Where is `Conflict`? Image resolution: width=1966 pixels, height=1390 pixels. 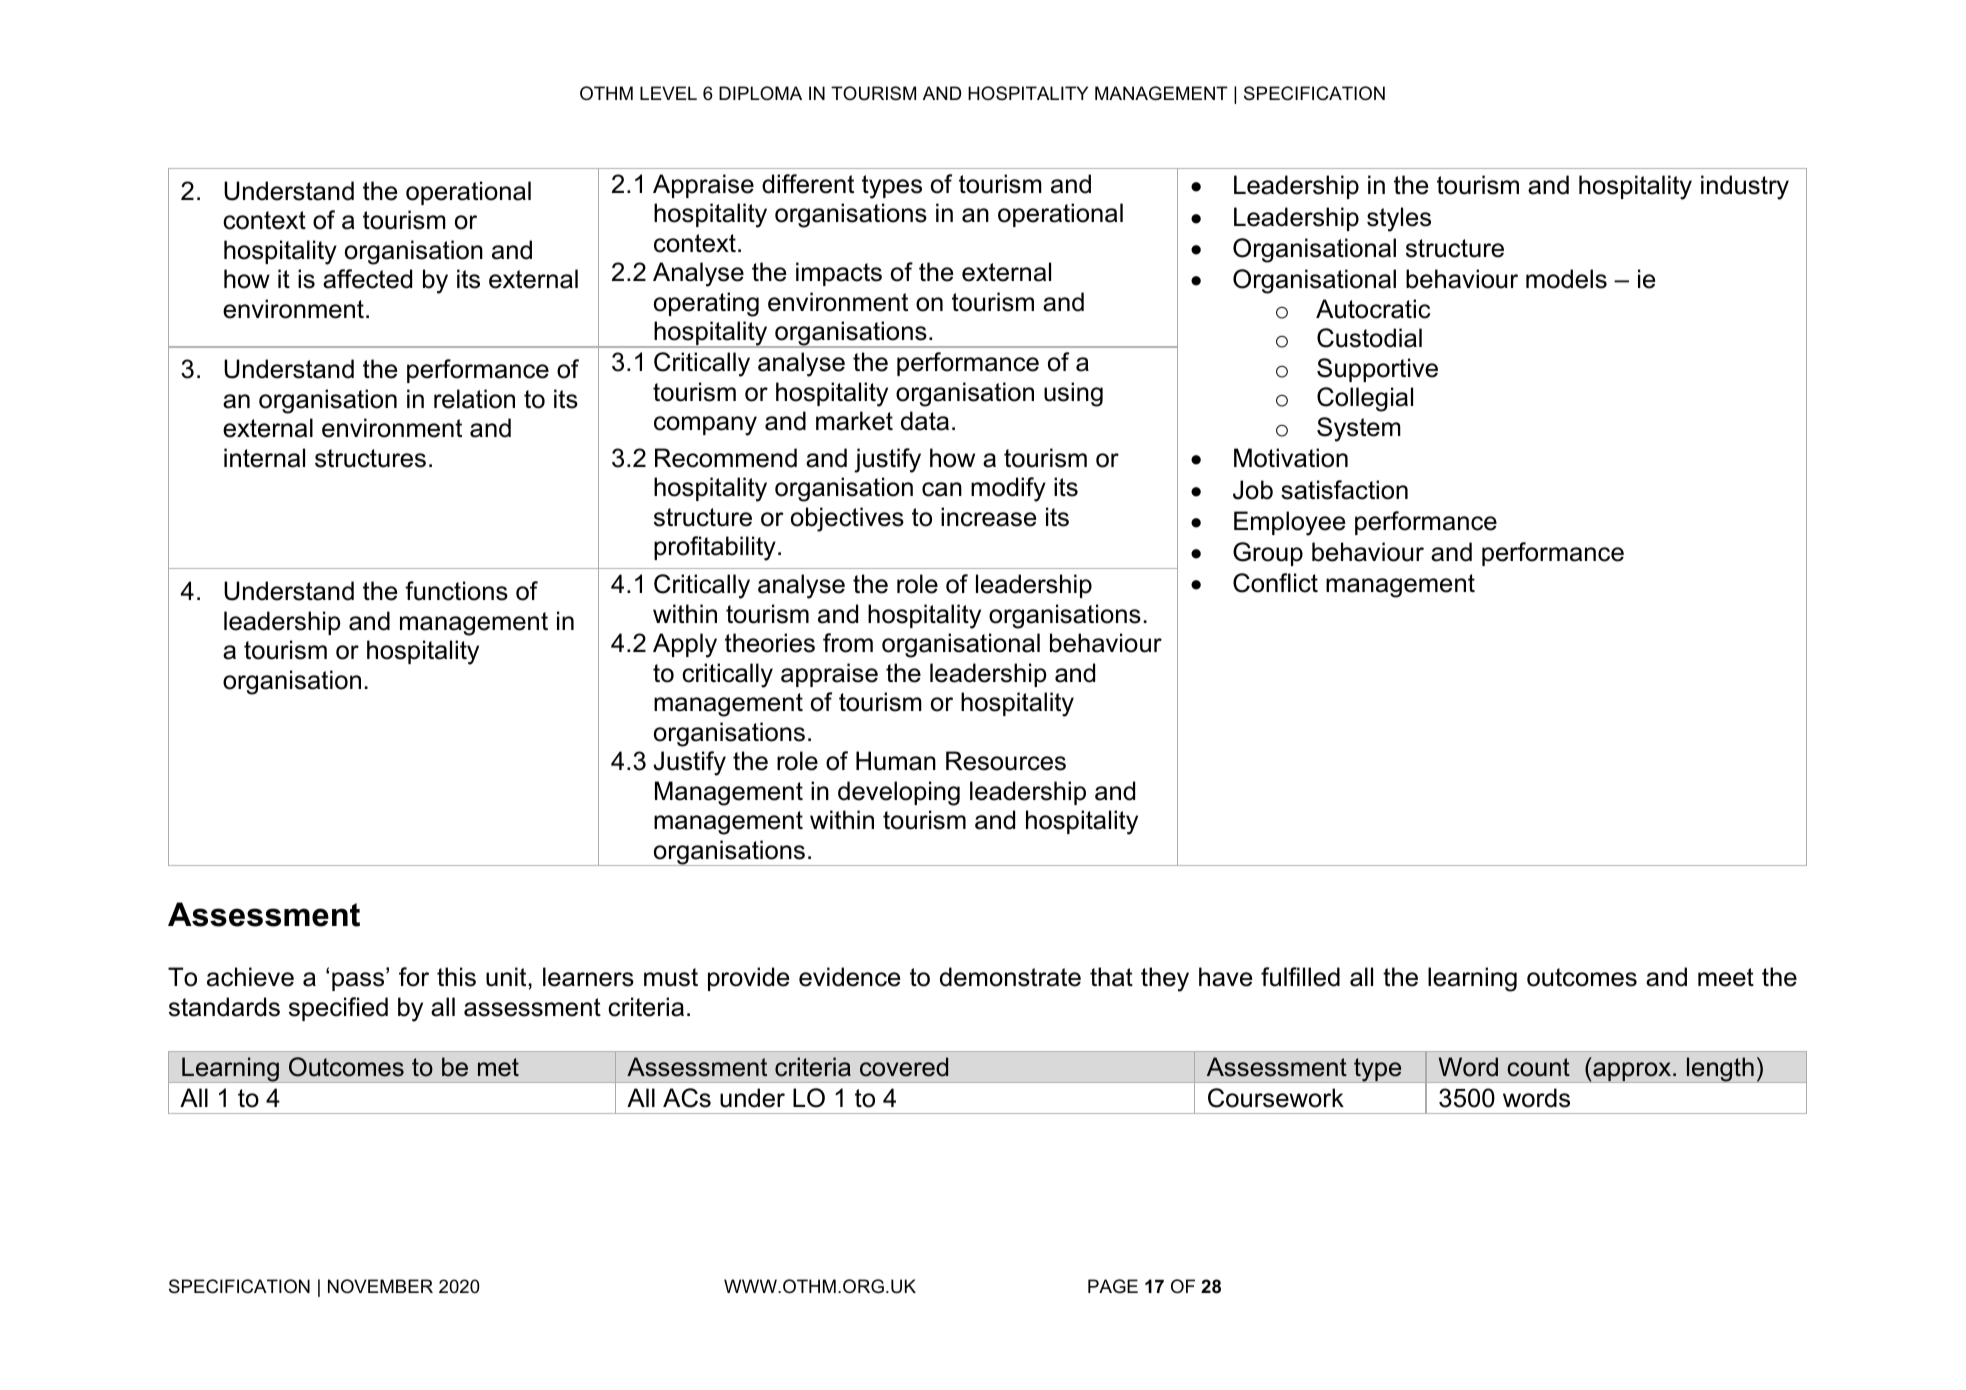
Conflict is located at coordinates (1275, 583).
